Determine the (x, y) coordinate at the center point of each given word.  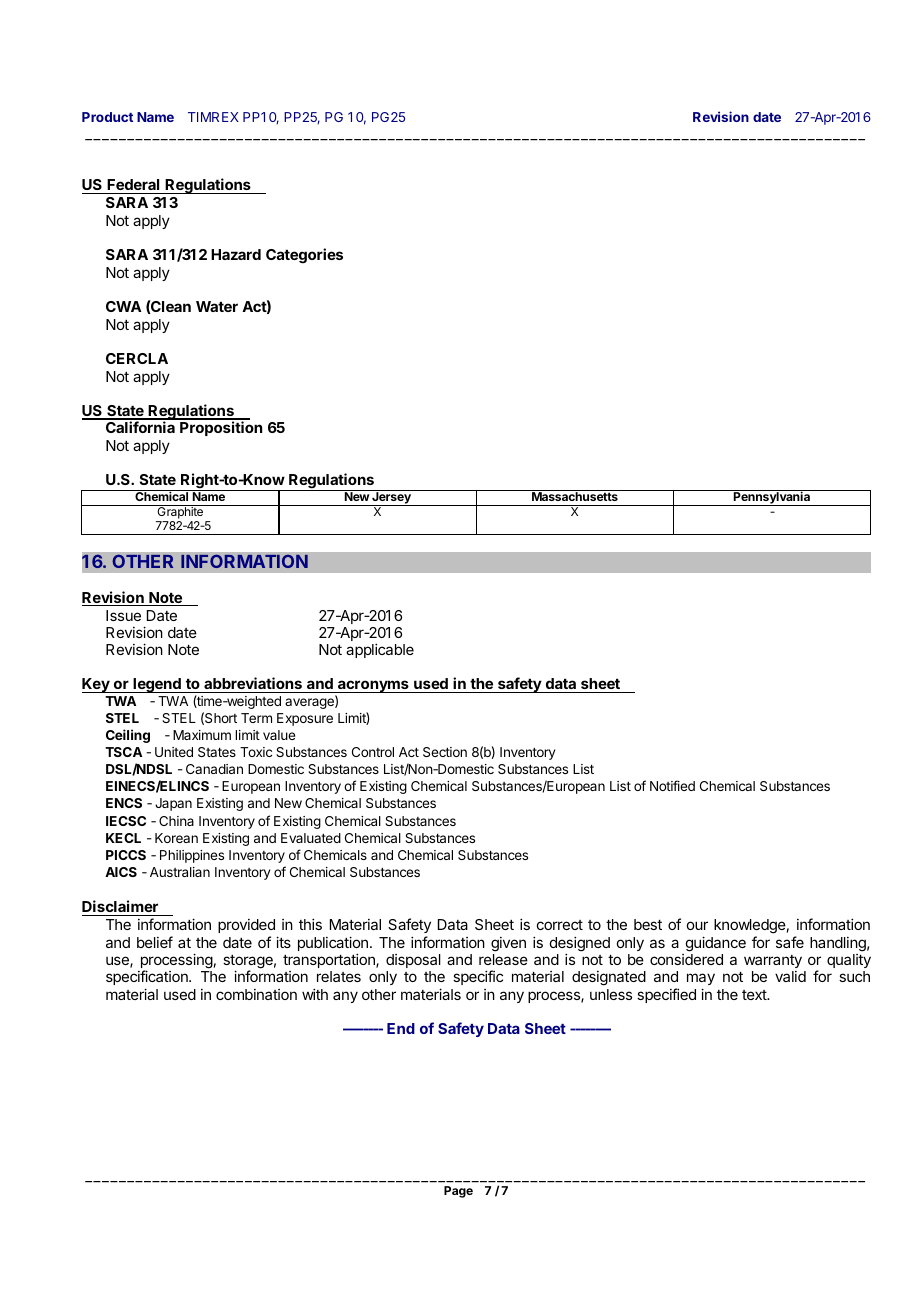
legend (157, 685)
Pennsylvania (772, 498)
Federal (133, 186)
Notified (672, 785)
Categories (304, 256)
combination (256, 994)
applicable (380, 650)
